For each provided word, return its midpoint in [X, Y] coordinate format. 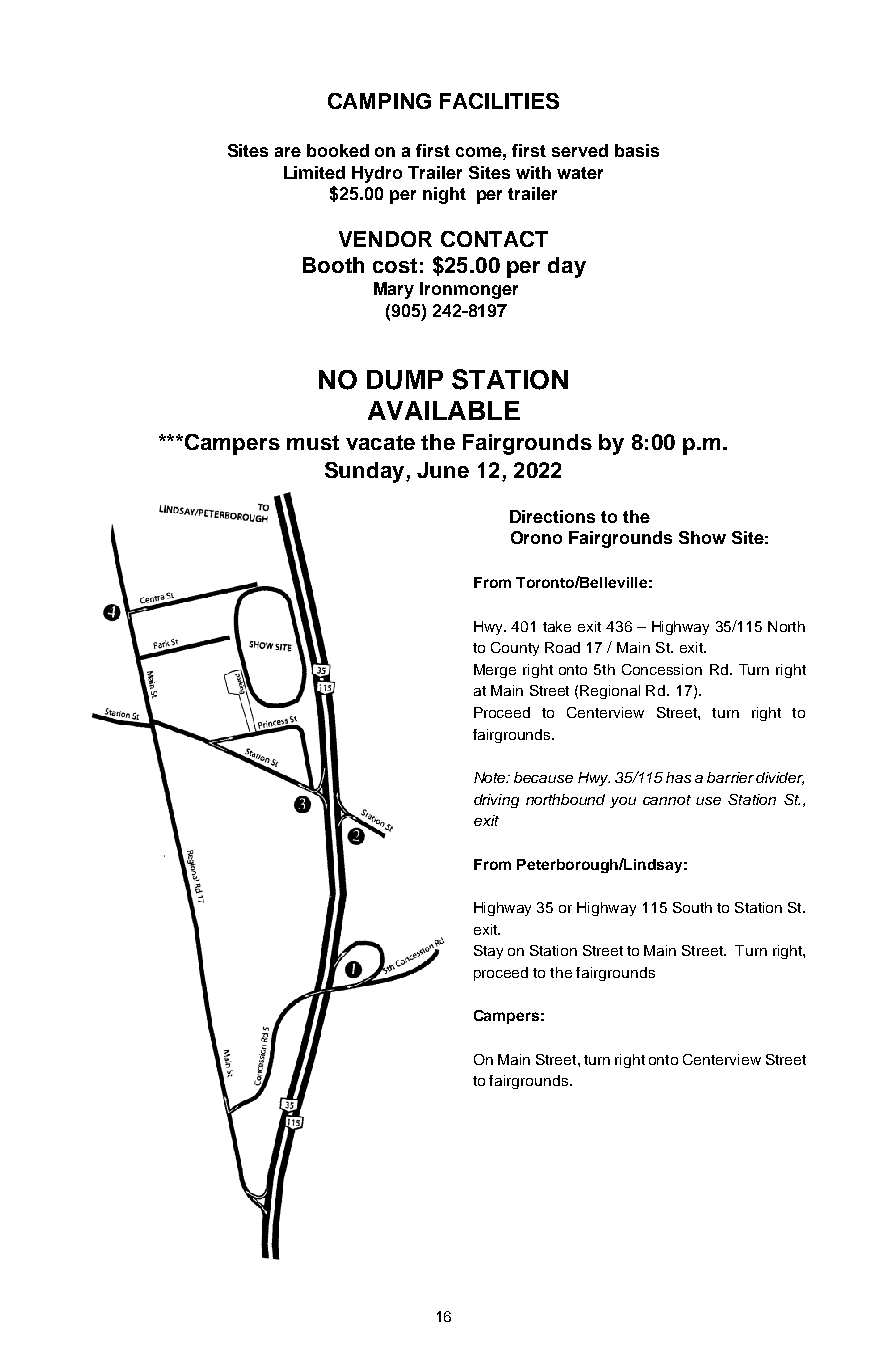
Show [702, 537]
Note [491, 777]
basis [637, 150]
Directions [552, 516]
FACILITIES [499, 101]
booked [338, 150]
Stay [488, 952]
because [543, 777]
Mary [394, 290]
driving [496, 801]
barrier [730, 777]
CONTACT [494, 239]
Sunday [366, 472]
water [580, 173]
